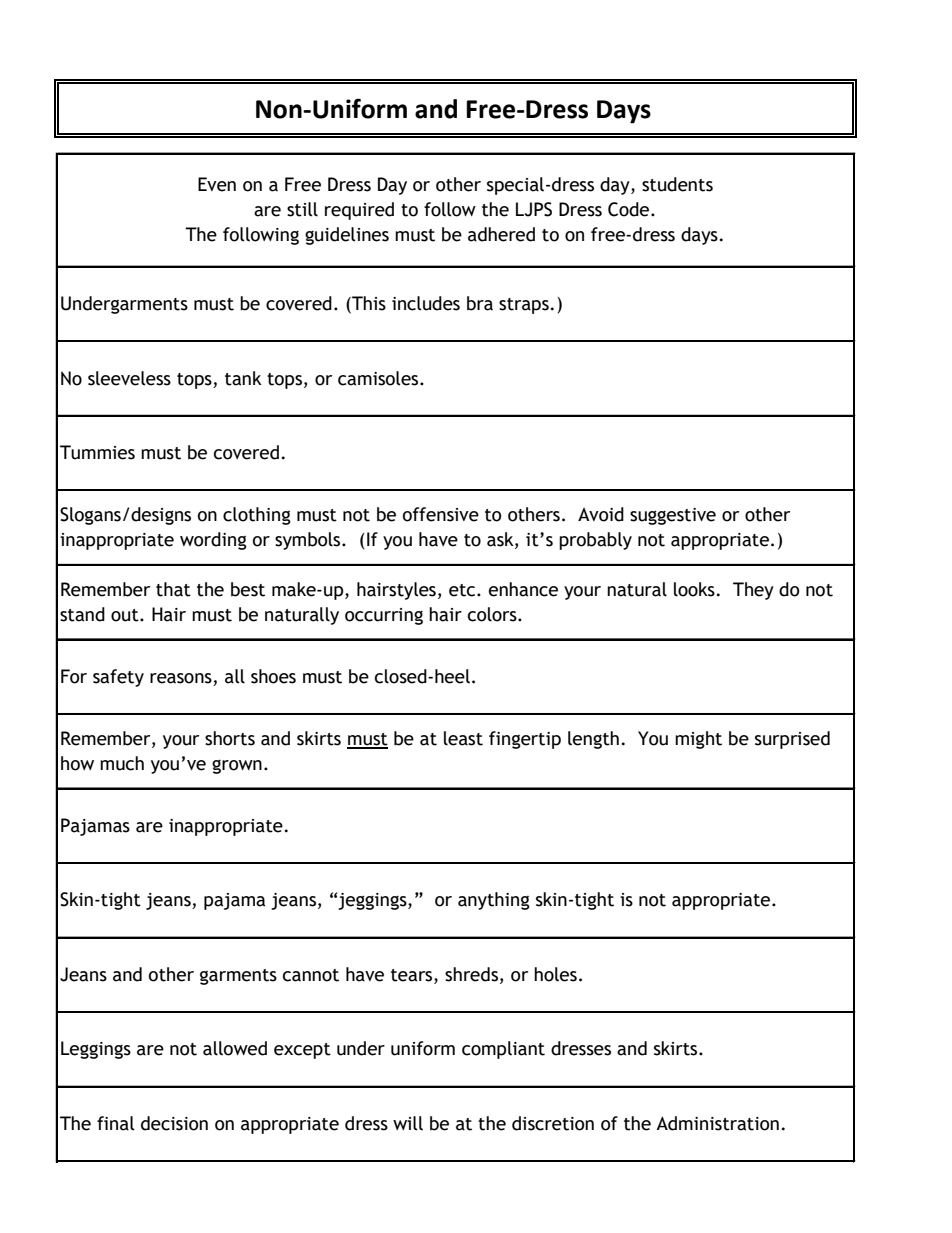  I want to click on might, so click(698, 740).
